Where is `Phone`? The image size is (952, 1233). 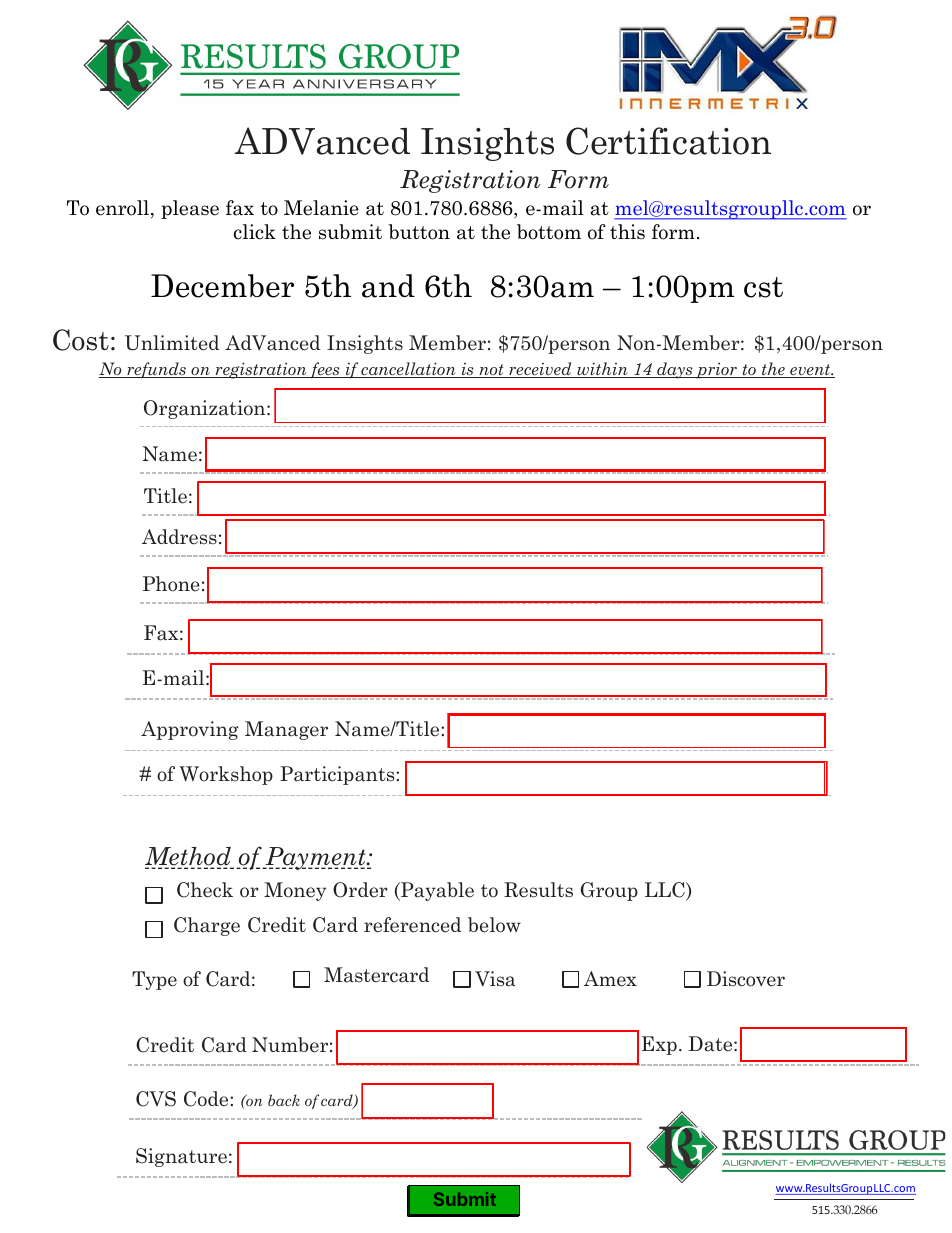
Phone is located at coordinates (171, 584).
